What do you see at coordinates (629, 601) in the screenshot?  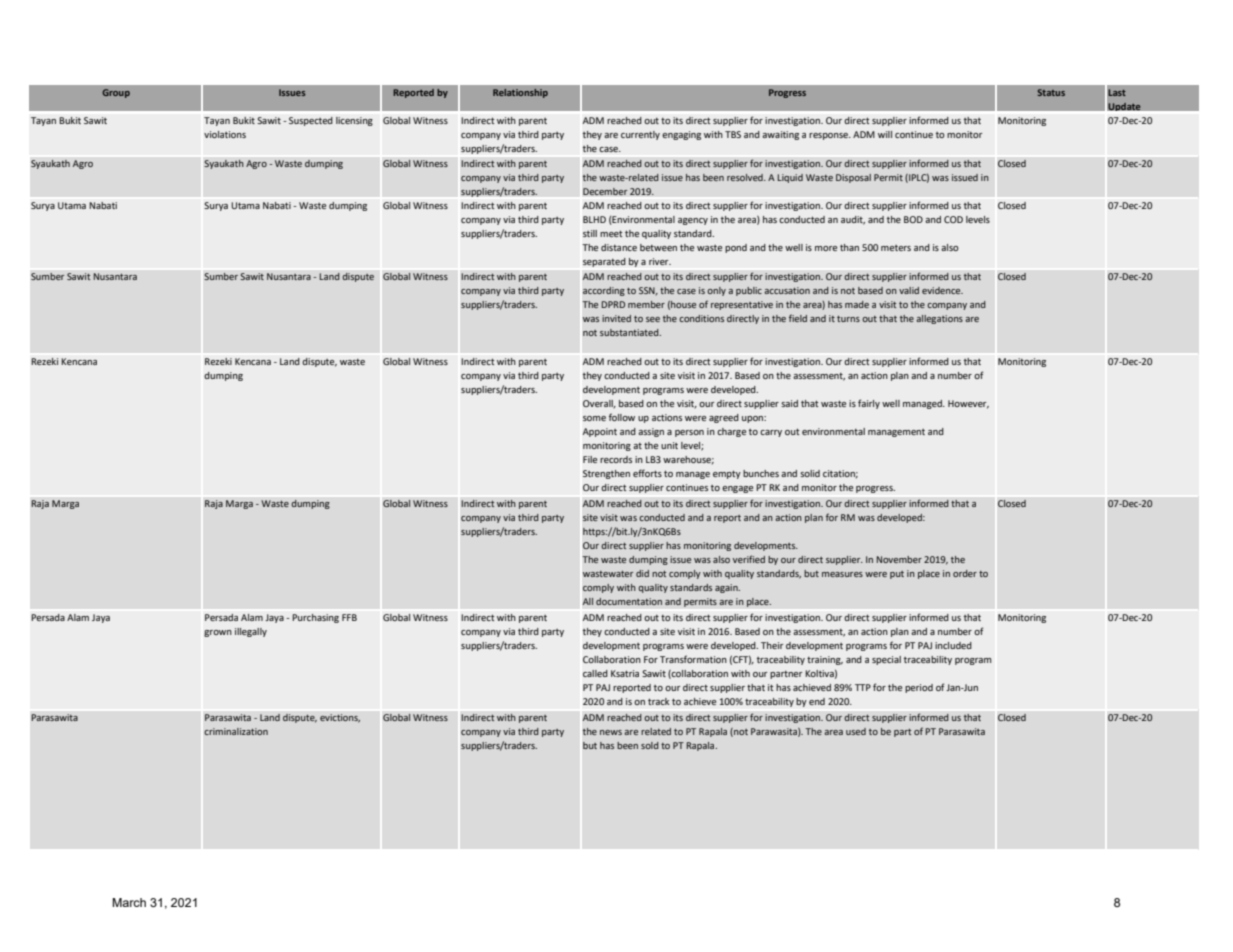 I see `documentation` at bounding box center [629, 601].
